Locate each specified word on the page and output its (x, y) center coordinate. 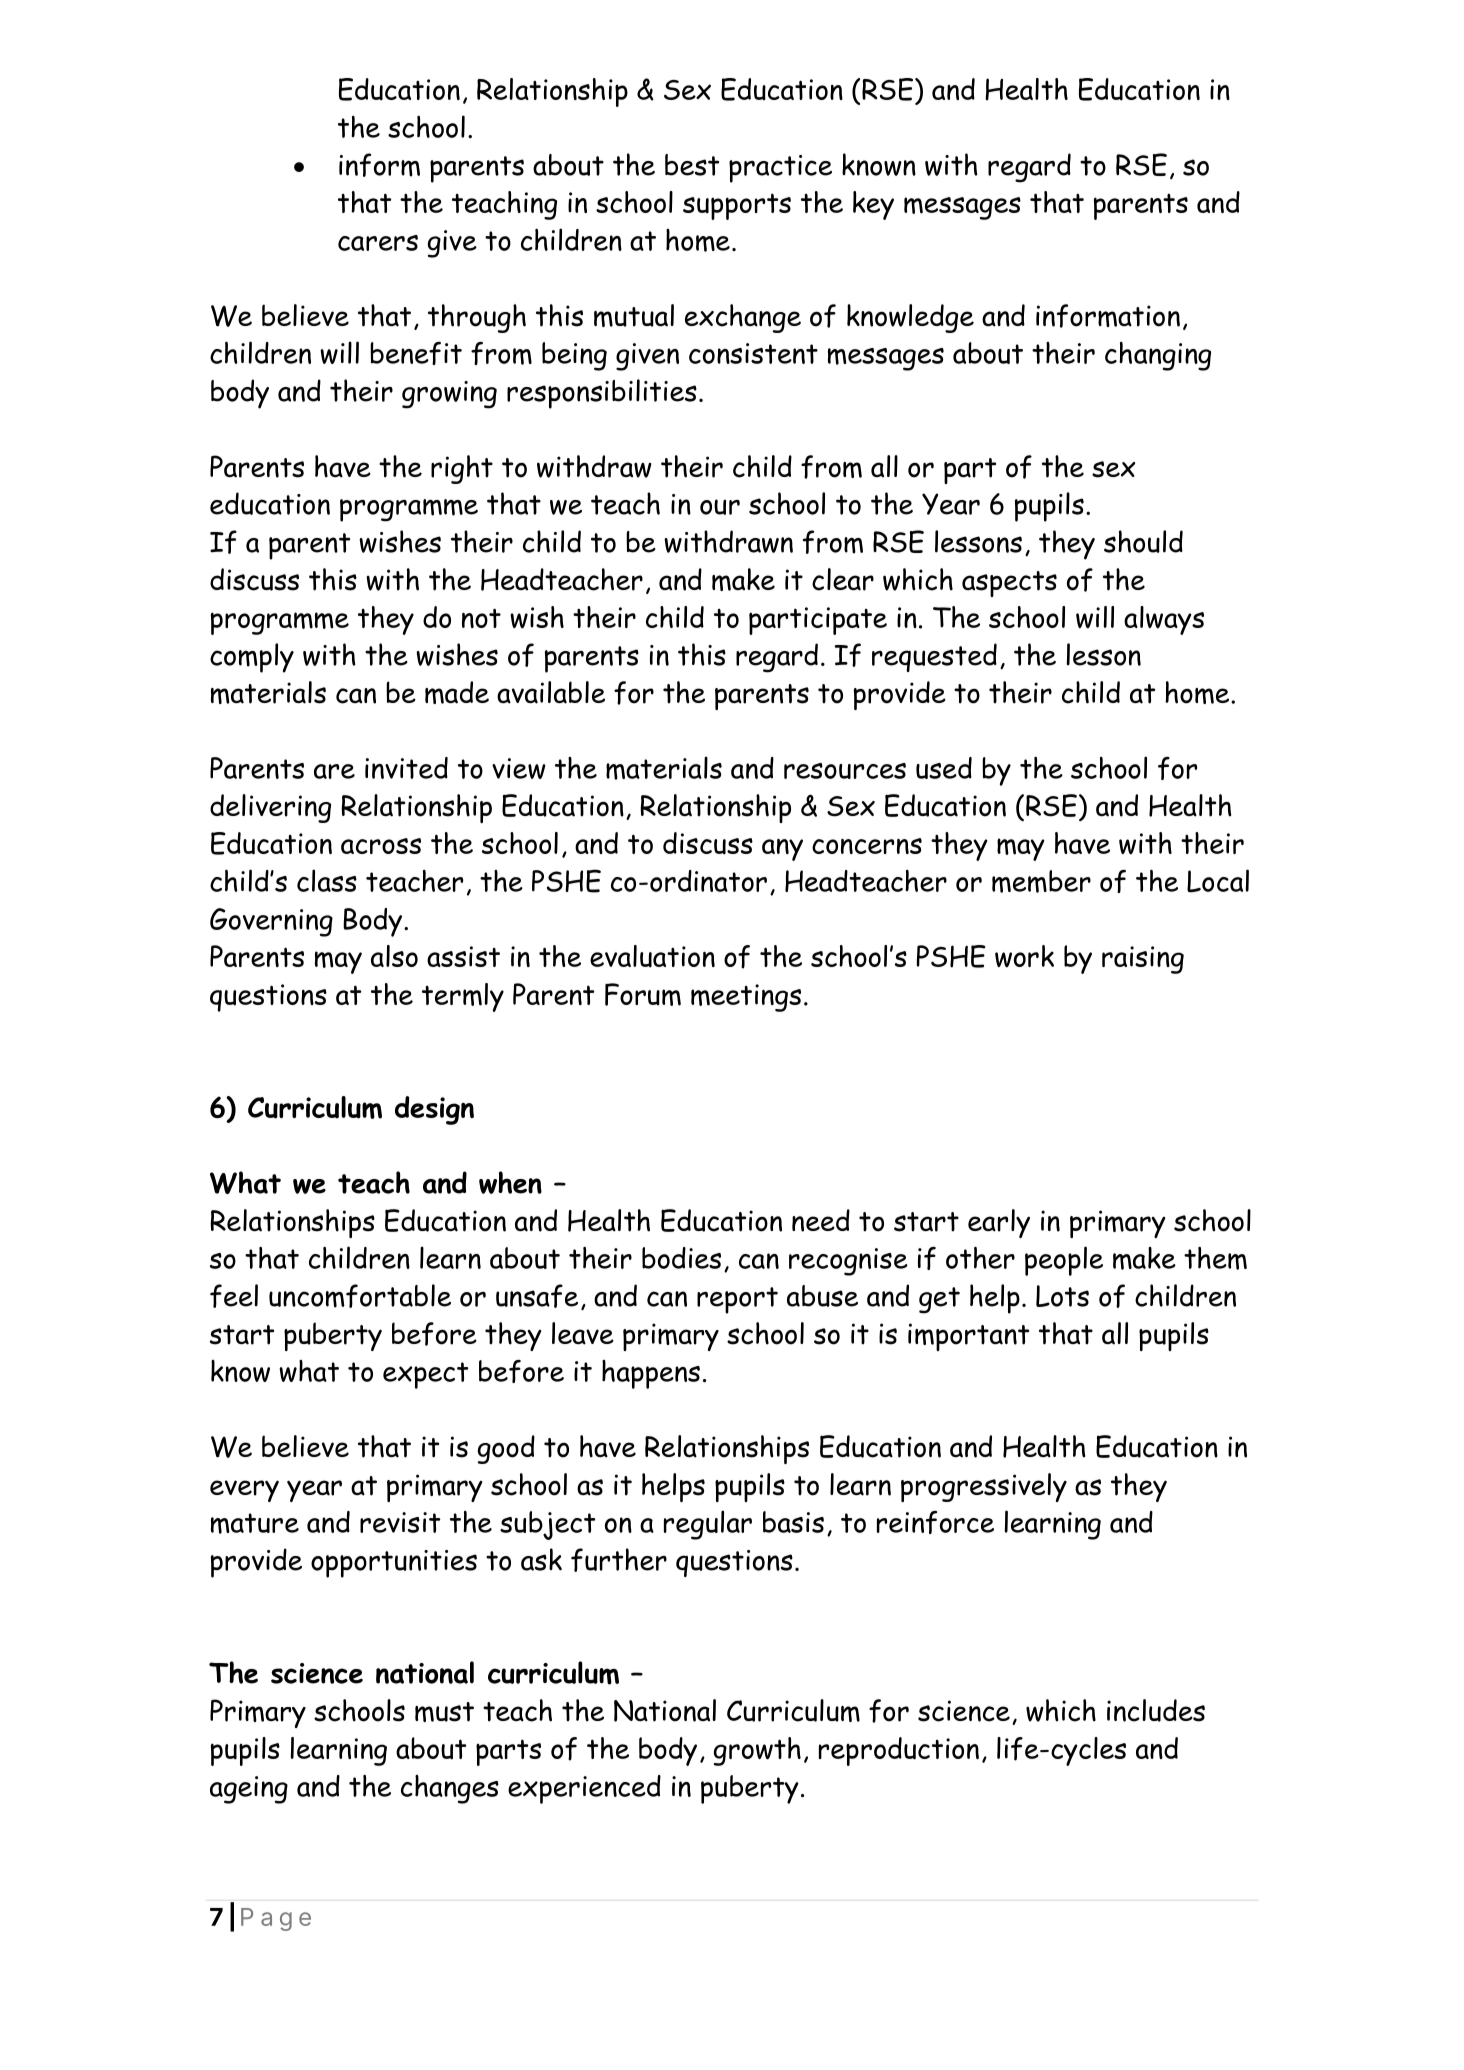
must (444, 1712)
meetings (746, 998)
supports (737, 206)
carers (378, 243)
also (394, 956)
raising (1143, 960)
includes (1156, 1710)
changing (1158, 356)
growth (757, 1751)
